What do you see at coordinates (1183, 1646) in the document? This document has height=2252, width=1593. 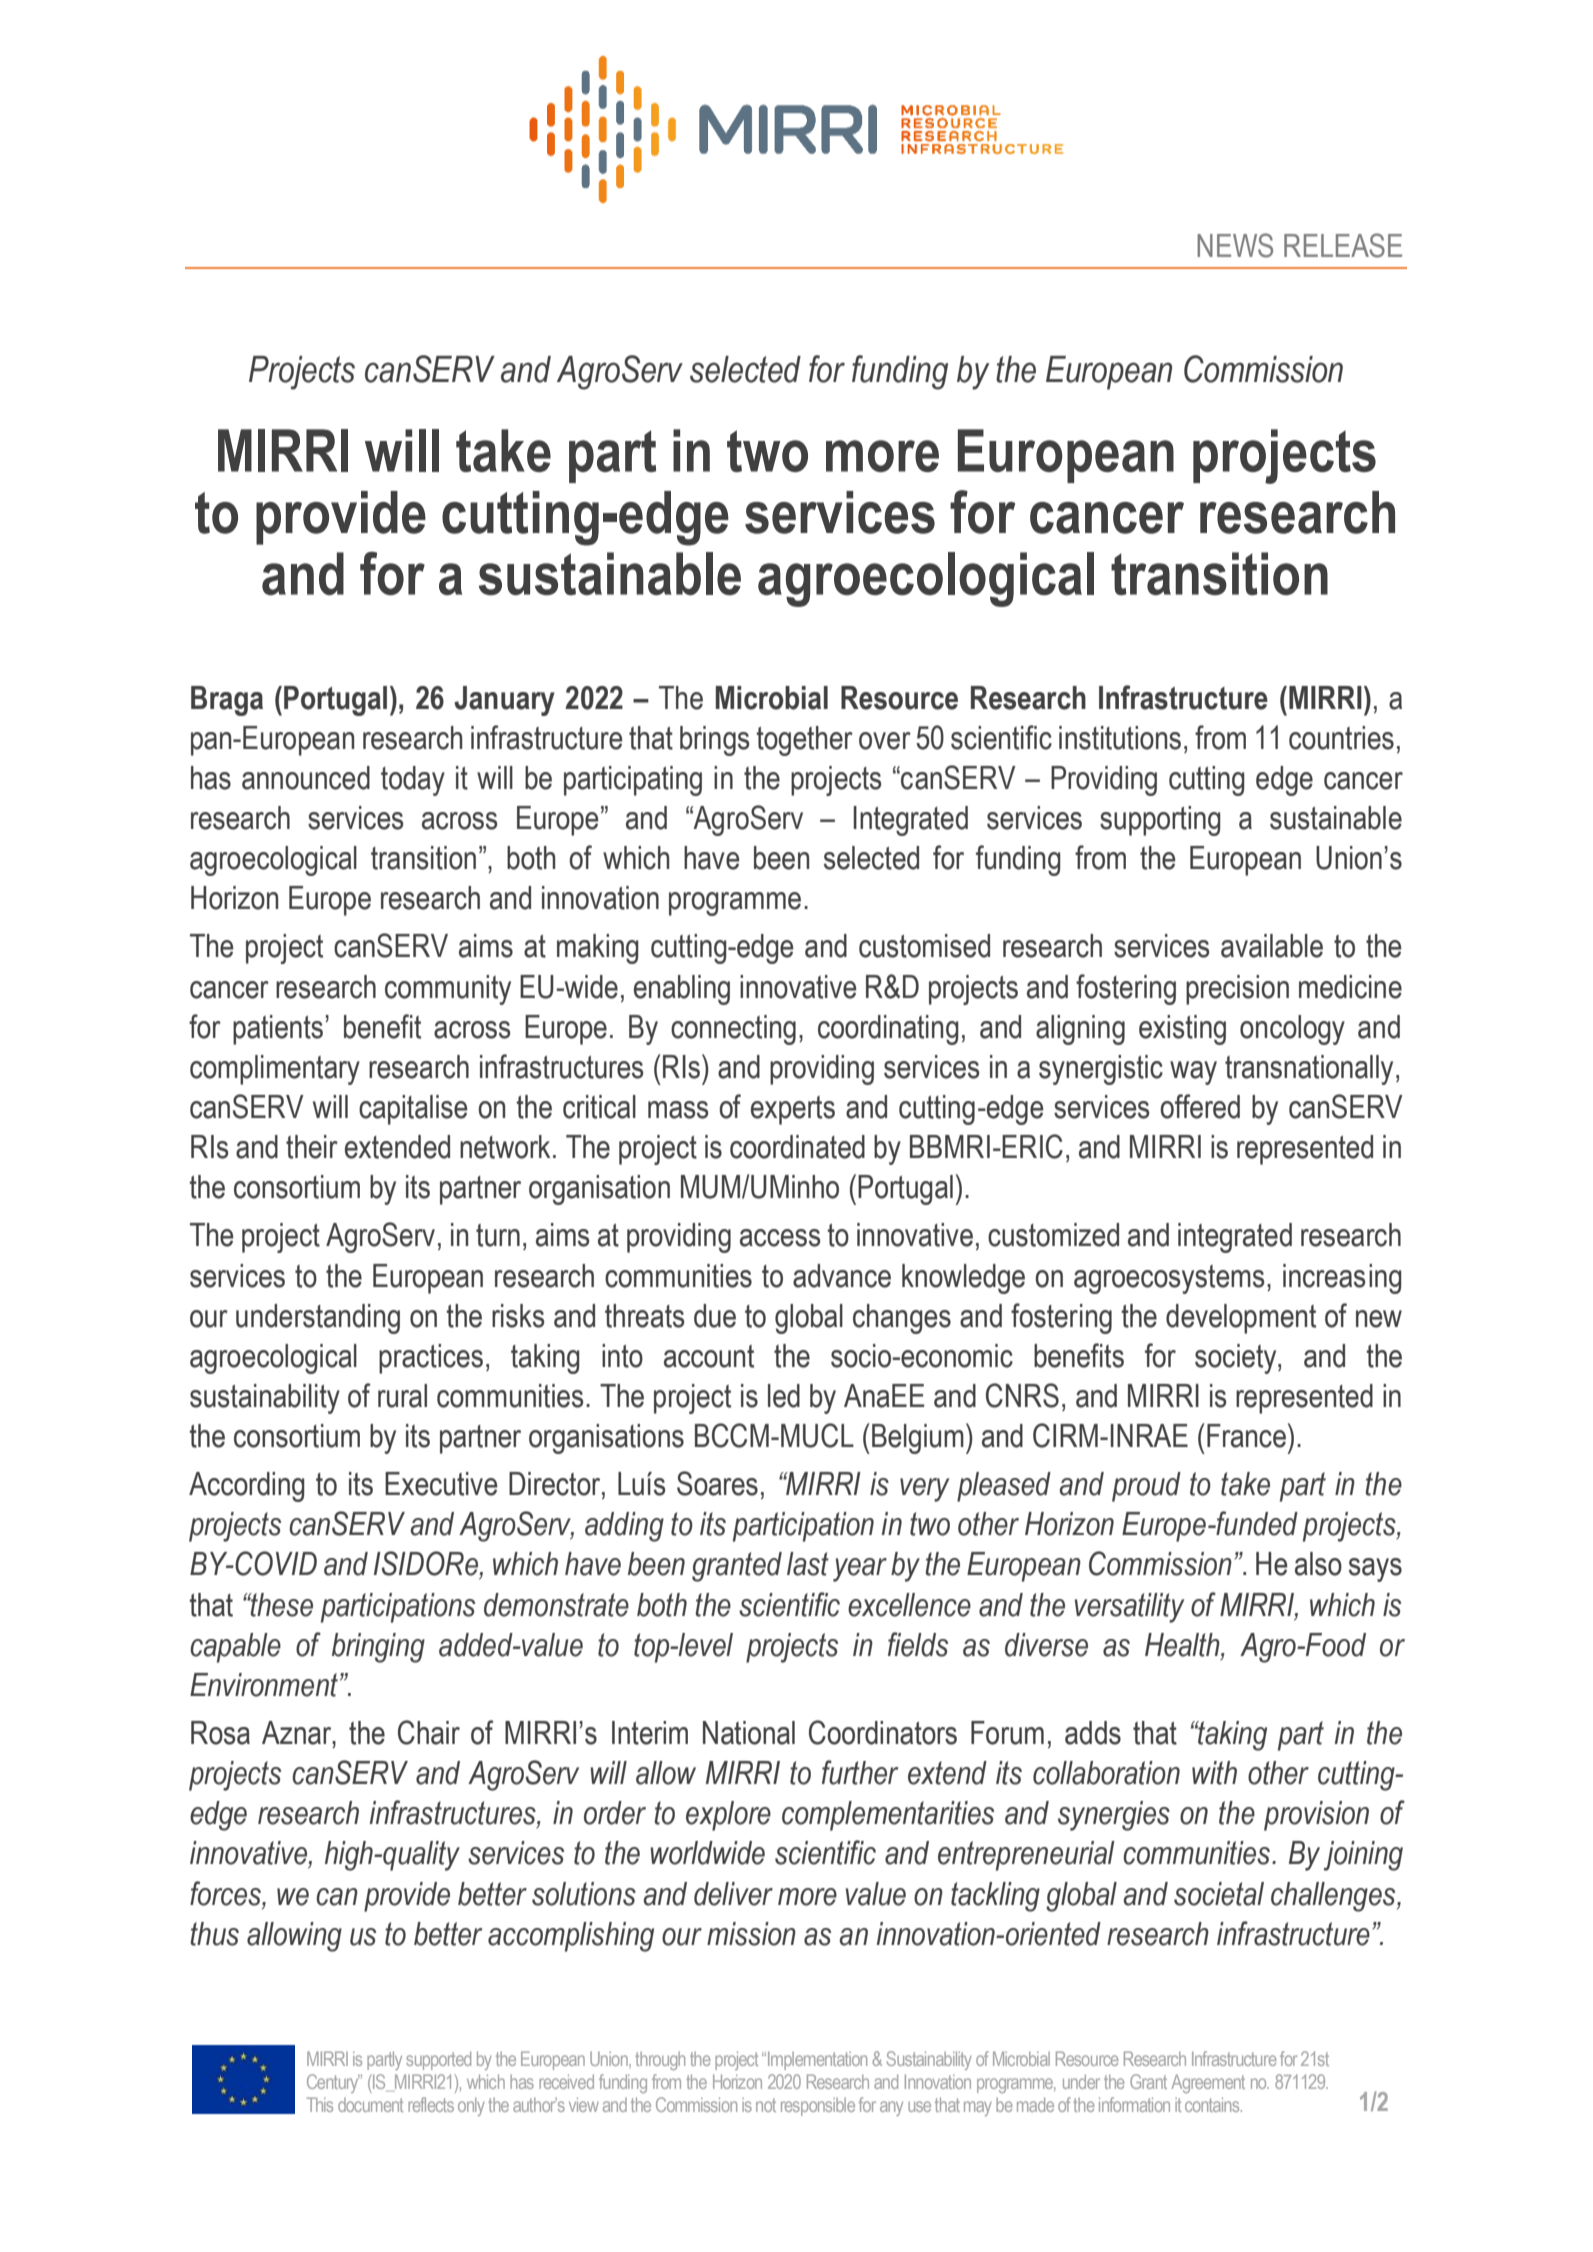 I see `Health` at bounding box center [1183, 1646].
